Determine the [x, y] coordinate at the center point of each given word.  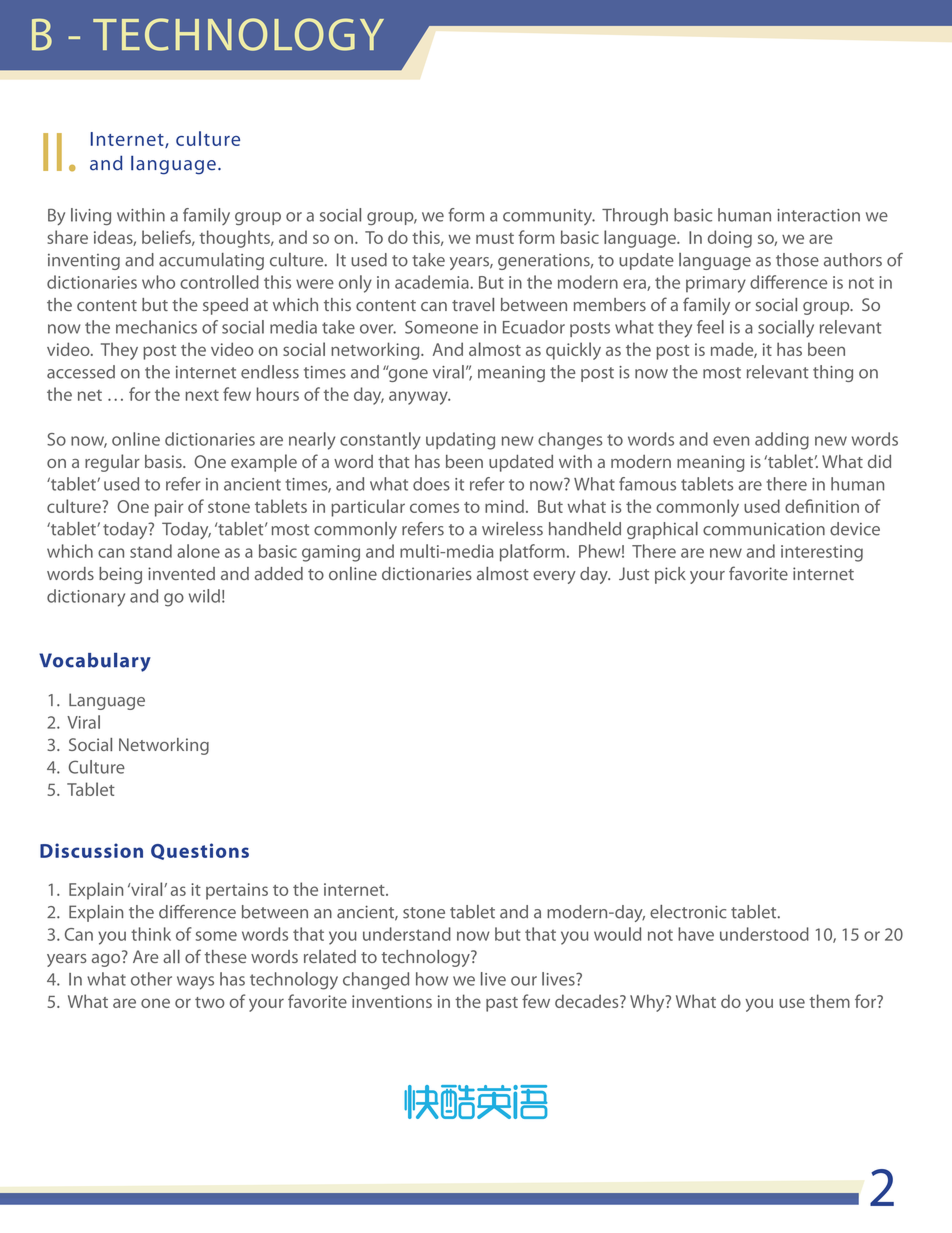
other [151, 979]
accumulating [211, 261]
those [797, 260]
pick [670, 575]
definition [822, 506]
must [495, 238]
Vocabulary [95, 662]
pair [169, 508]
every [554, 577]
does [431, 484]
